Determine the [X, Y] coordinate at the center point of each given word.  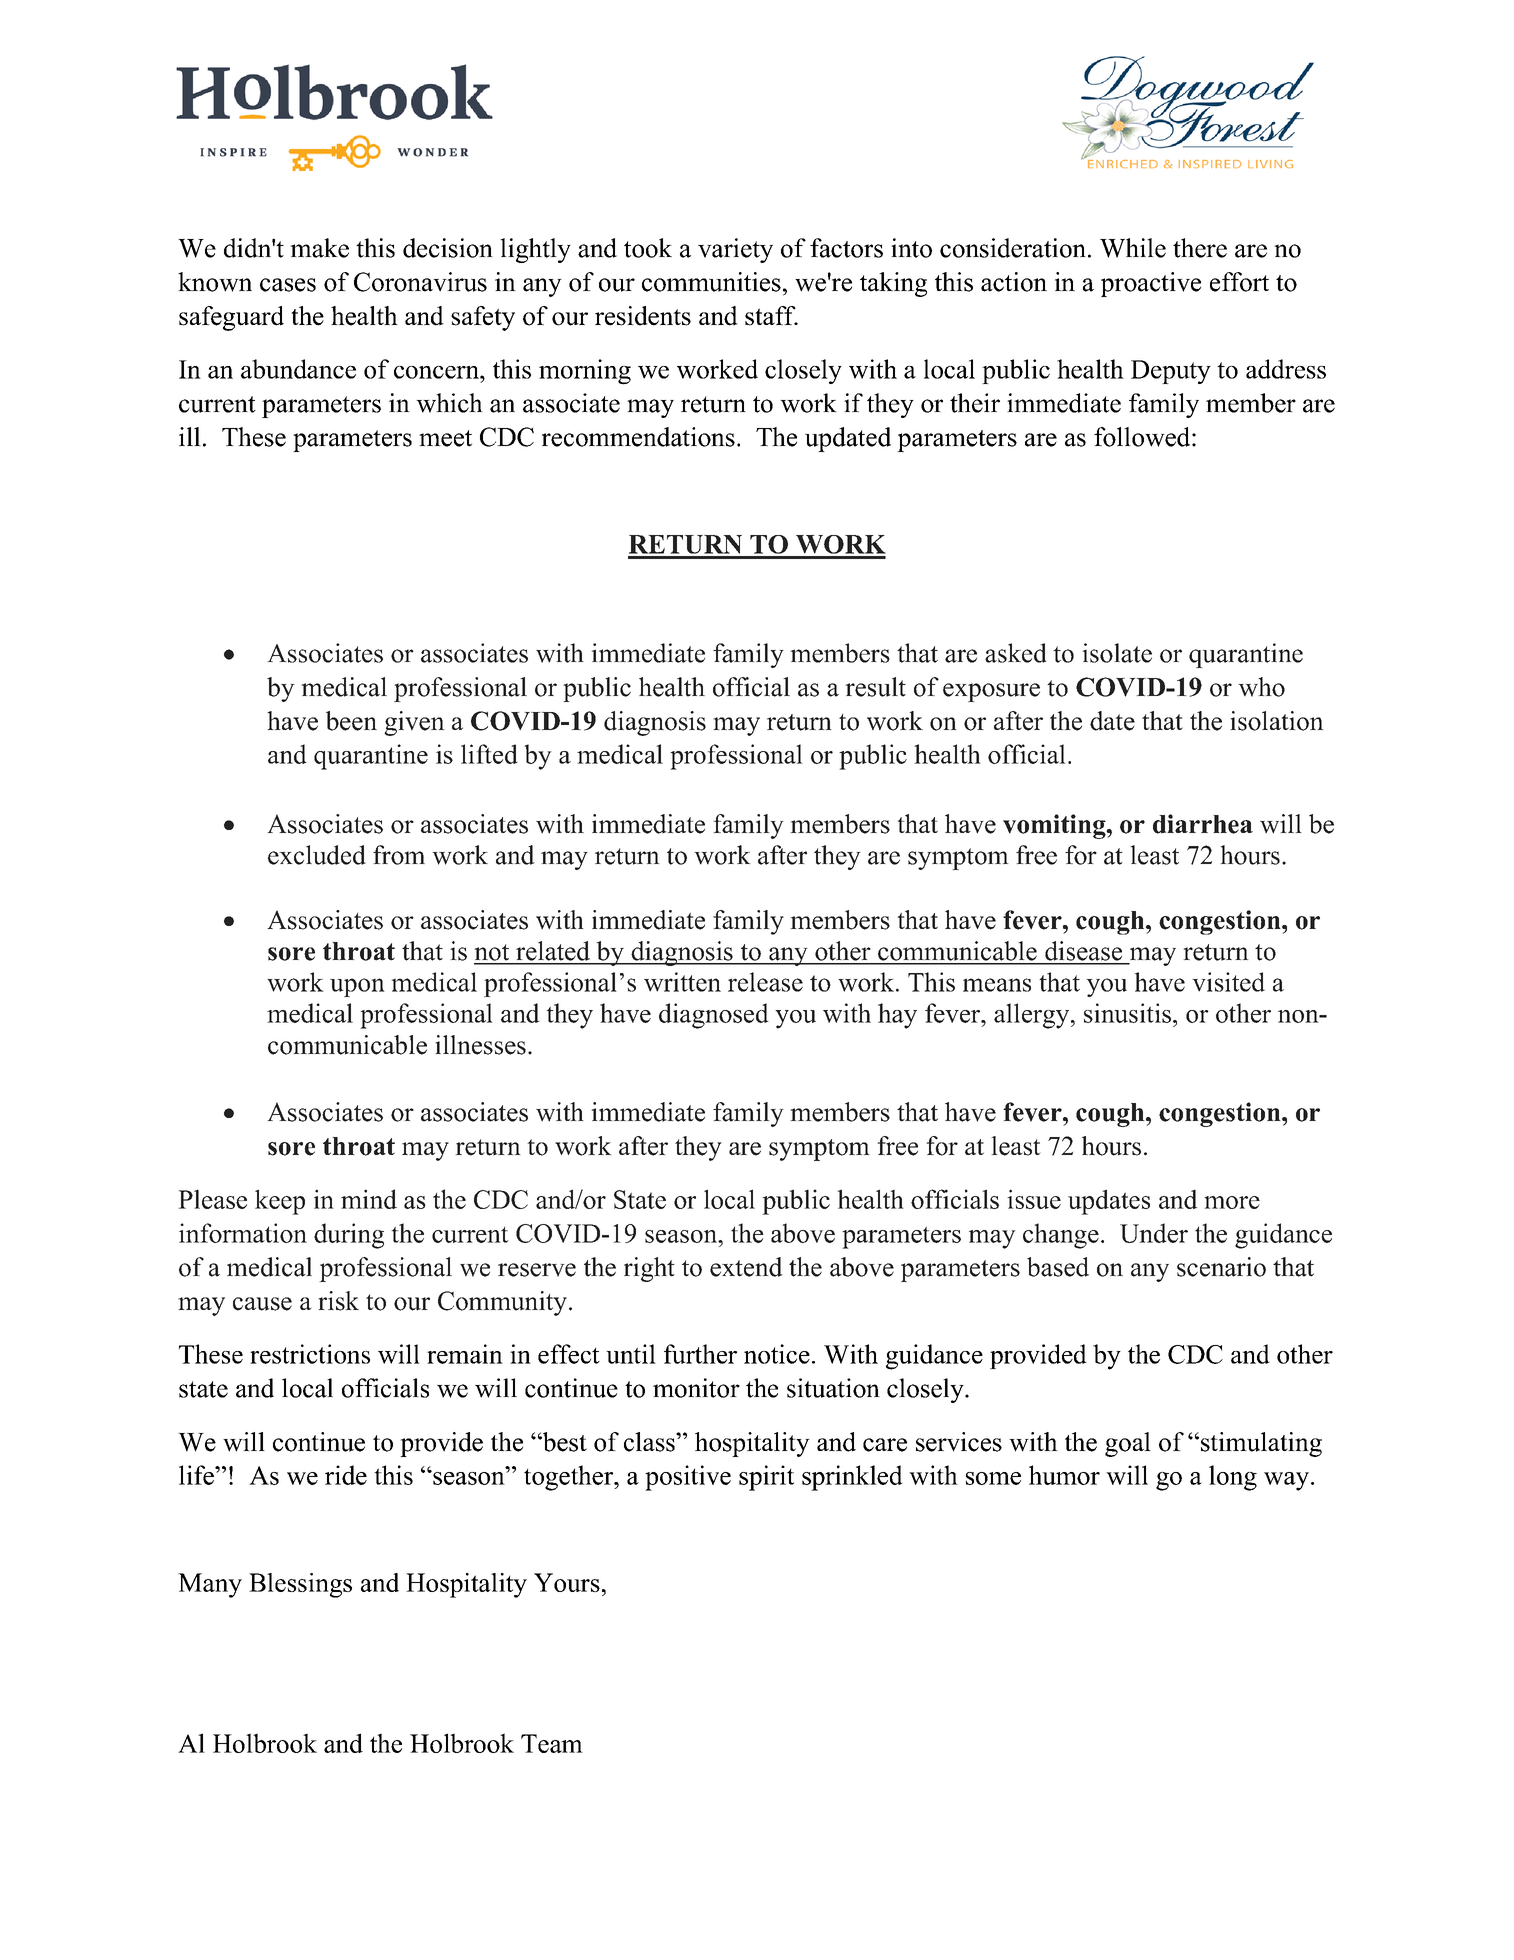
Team [552, 1743]
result [875, 687]
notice [777, 1354]
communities [711, 282]
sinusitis [1127, 1013]
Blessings [300, 1585]
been [351, 721]
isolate [1117, 653]
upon [357, 987]
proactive [1151, 284]
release [765, 982]
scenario [1221, 1267]
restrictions [310, 1354]
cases [288, 285]
